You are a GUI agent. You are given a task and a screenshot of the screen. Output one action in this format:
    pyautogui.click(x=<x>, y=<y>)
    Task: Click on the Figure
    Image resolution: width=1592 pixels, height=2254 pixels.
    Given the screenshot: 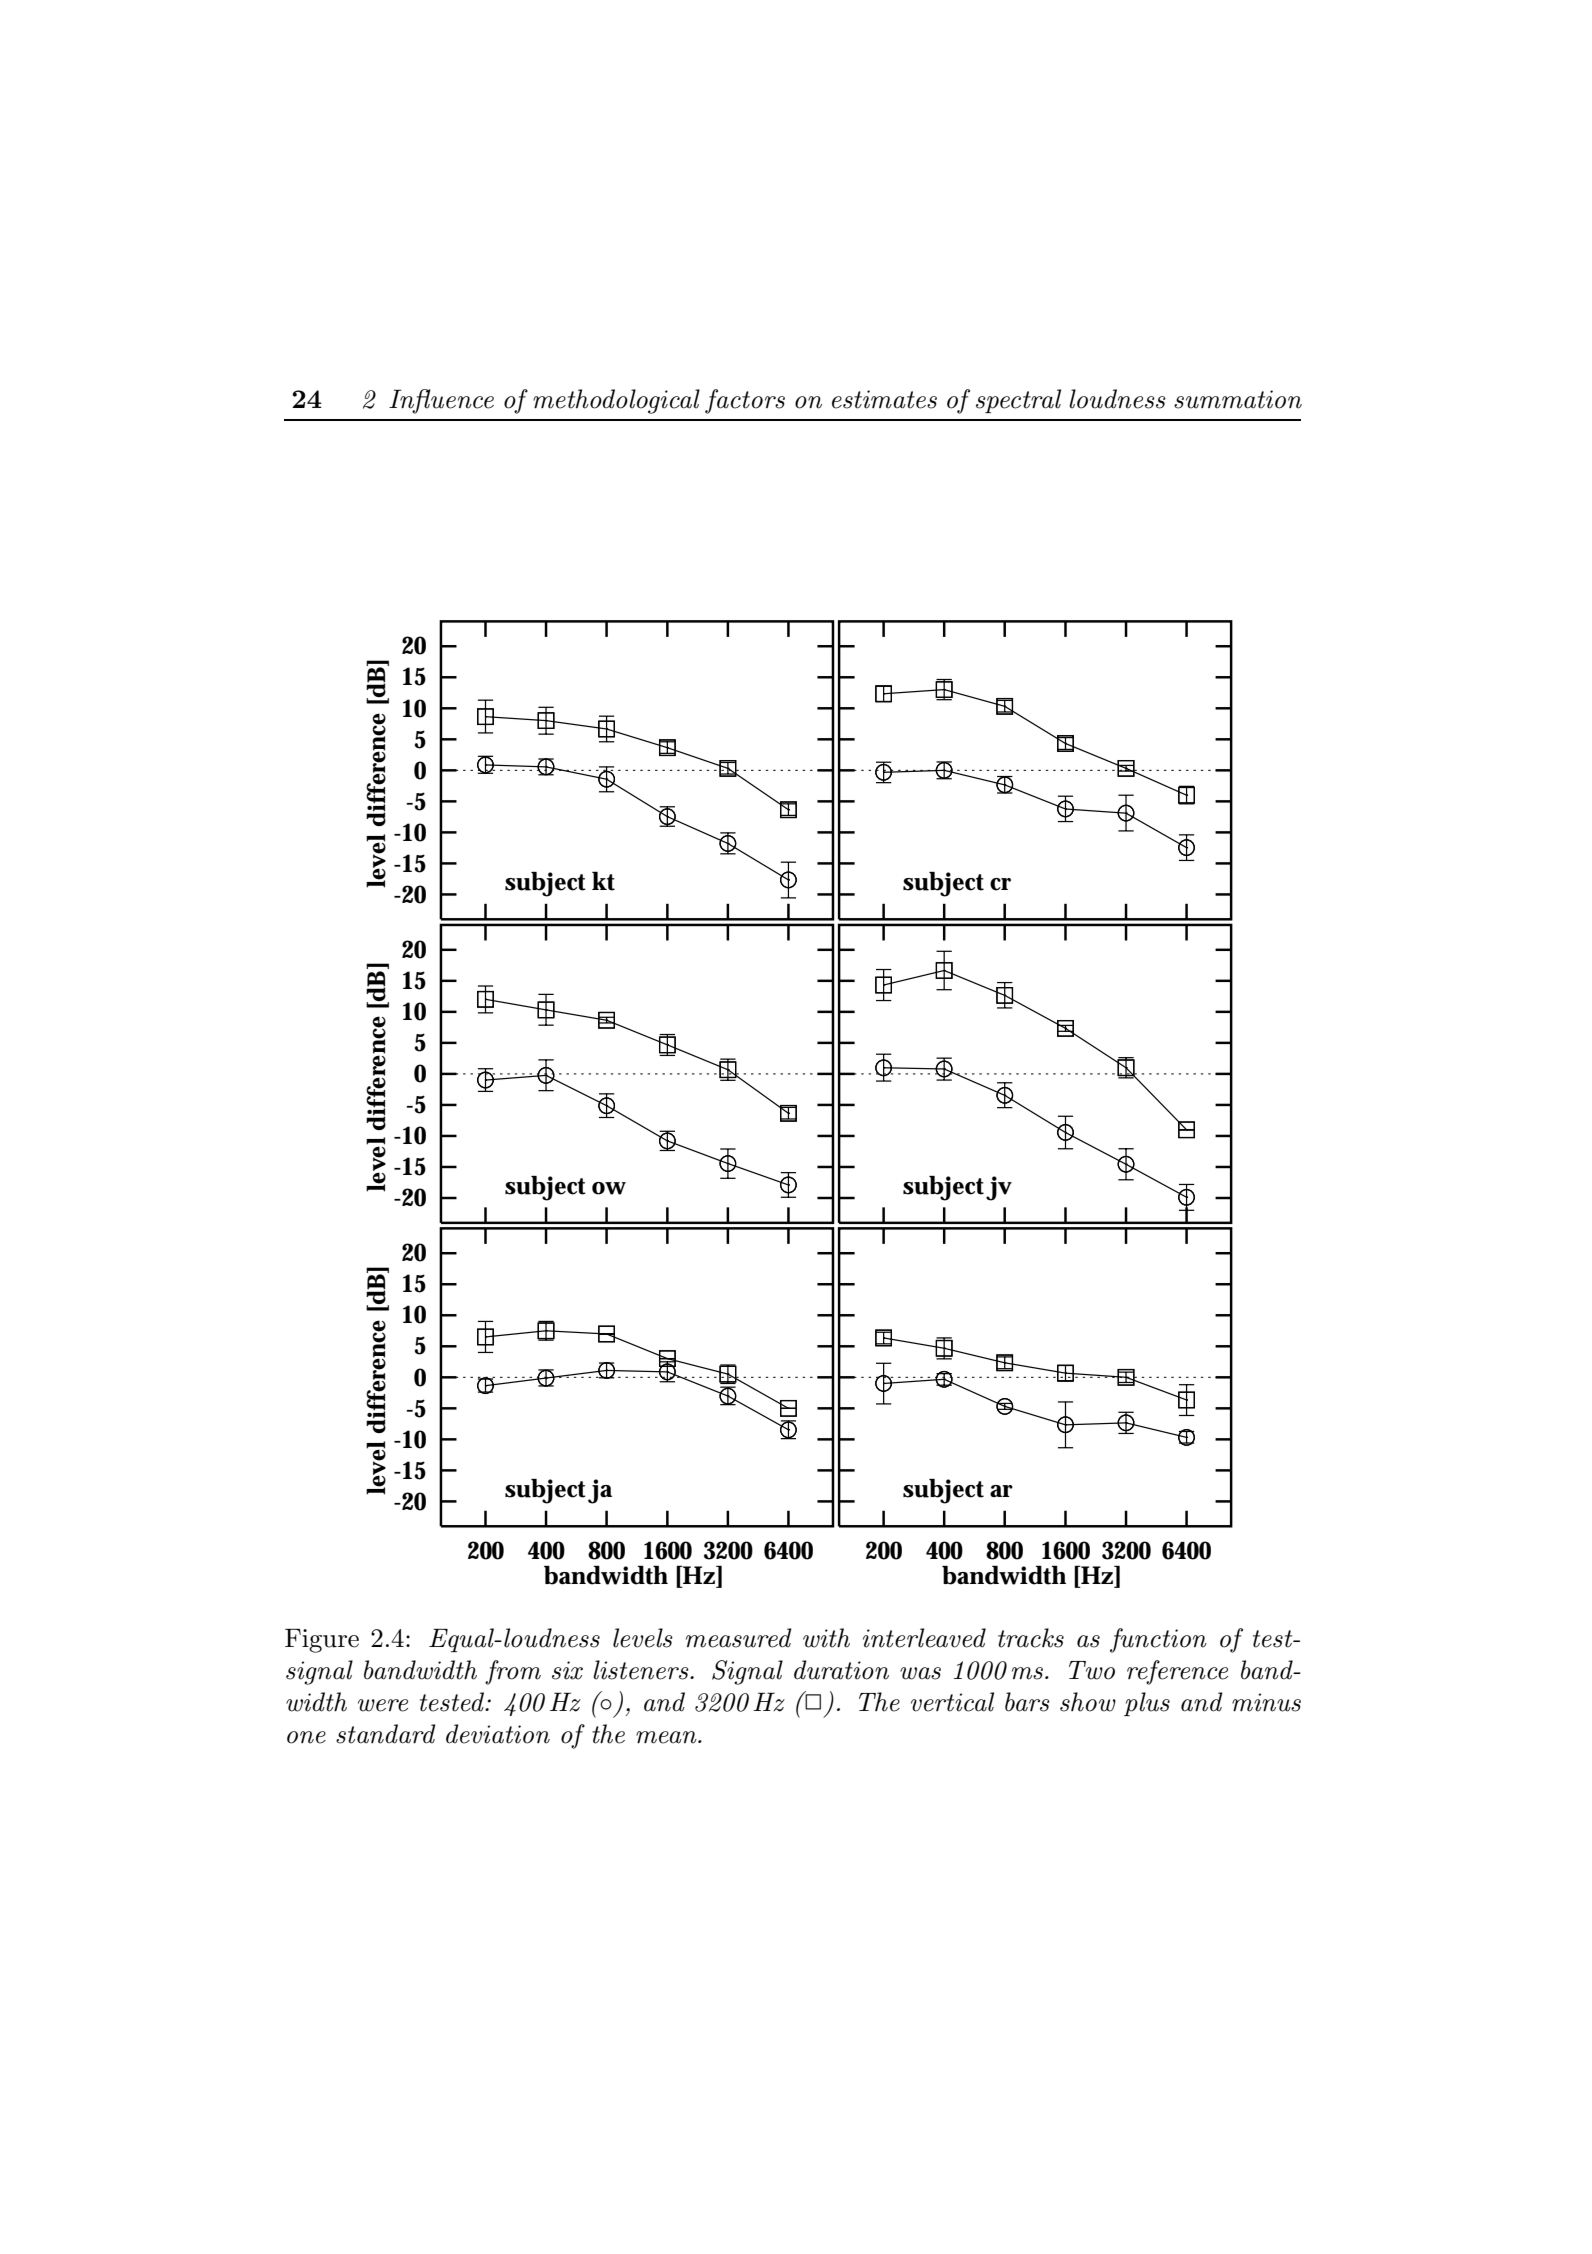 What is the action you would take?
    pyautogui.click(x=322, y=1641)
